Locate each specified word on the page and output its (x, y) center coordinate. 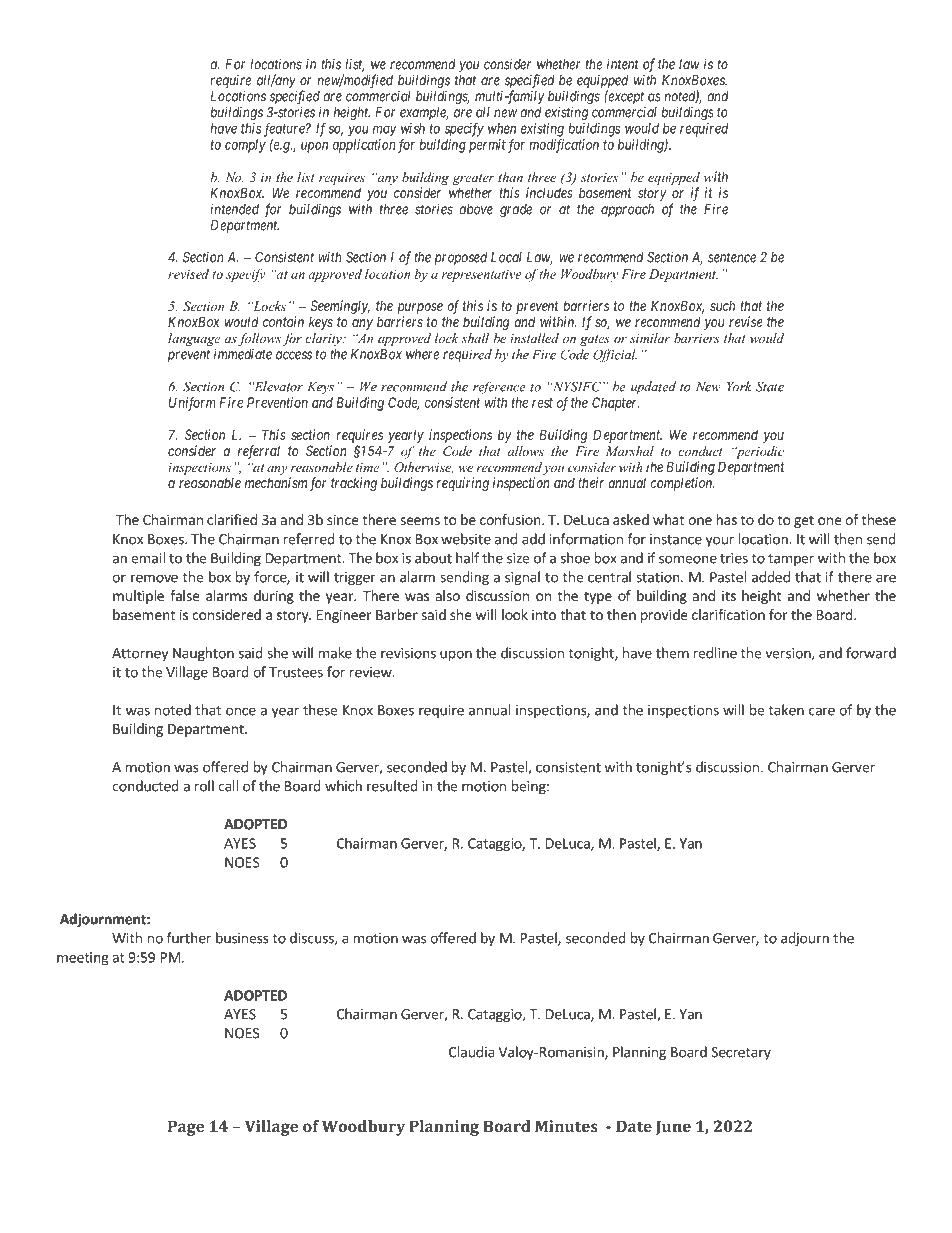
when (502, 128)
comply (245, 146)
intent (623, 64)
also (448, 595)
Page (186, 1128)
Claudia (472, 1052)
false (184, 595)
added (771, 577)
